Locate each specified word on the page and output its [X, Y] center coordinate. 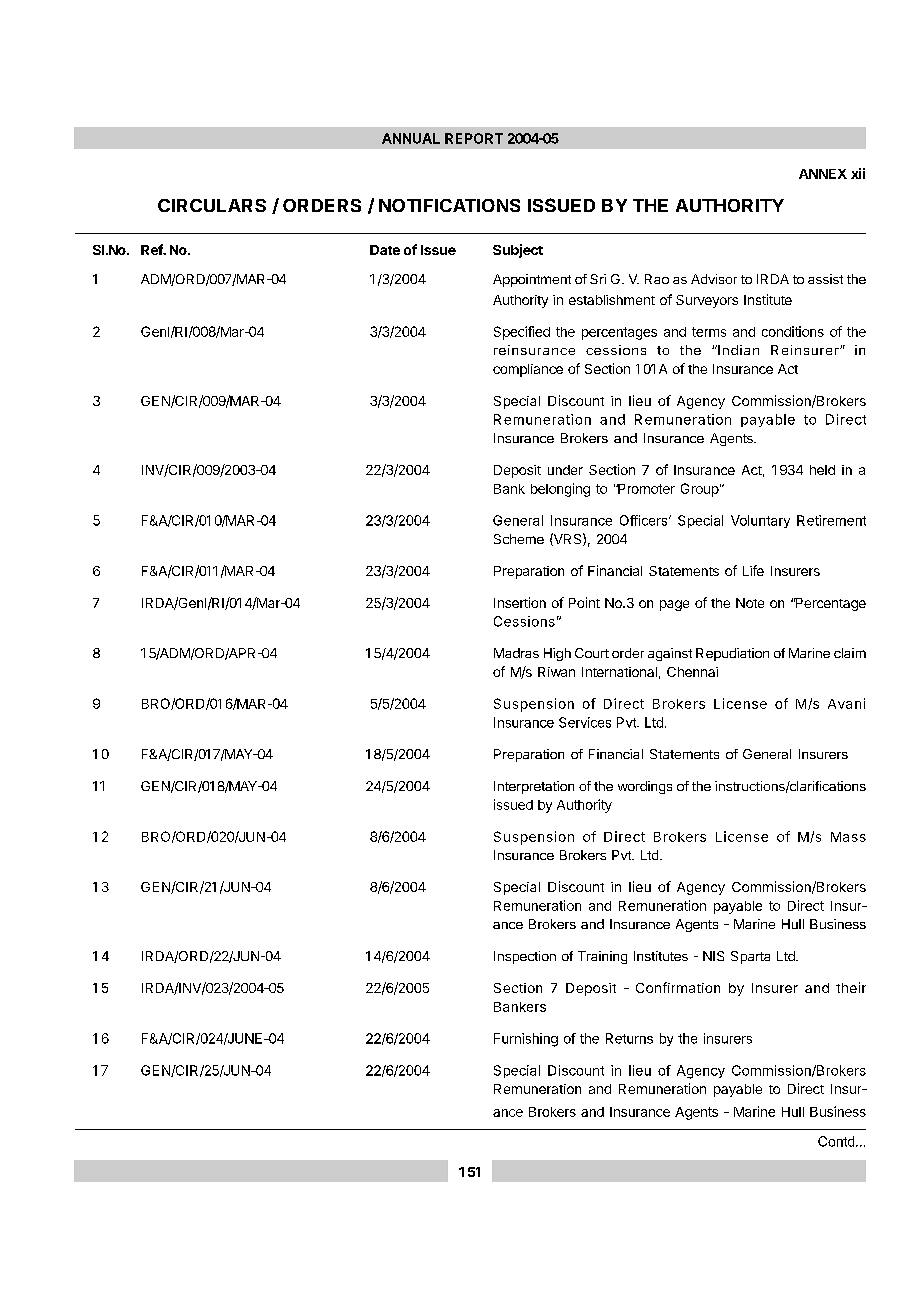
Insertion [520, 602]
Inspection [525, 957]
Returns [629, 1038]
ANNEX [823, 174]
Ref [153, 249]
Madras [516, 653]
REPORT [474, 138]
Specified [522, 333]
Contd [836, 1141]
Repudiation [732, 654]
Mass [848, 837]
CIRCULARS [212, 205]
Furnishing [526, 1040]
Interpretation [534, 787]
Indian [737, 350]
